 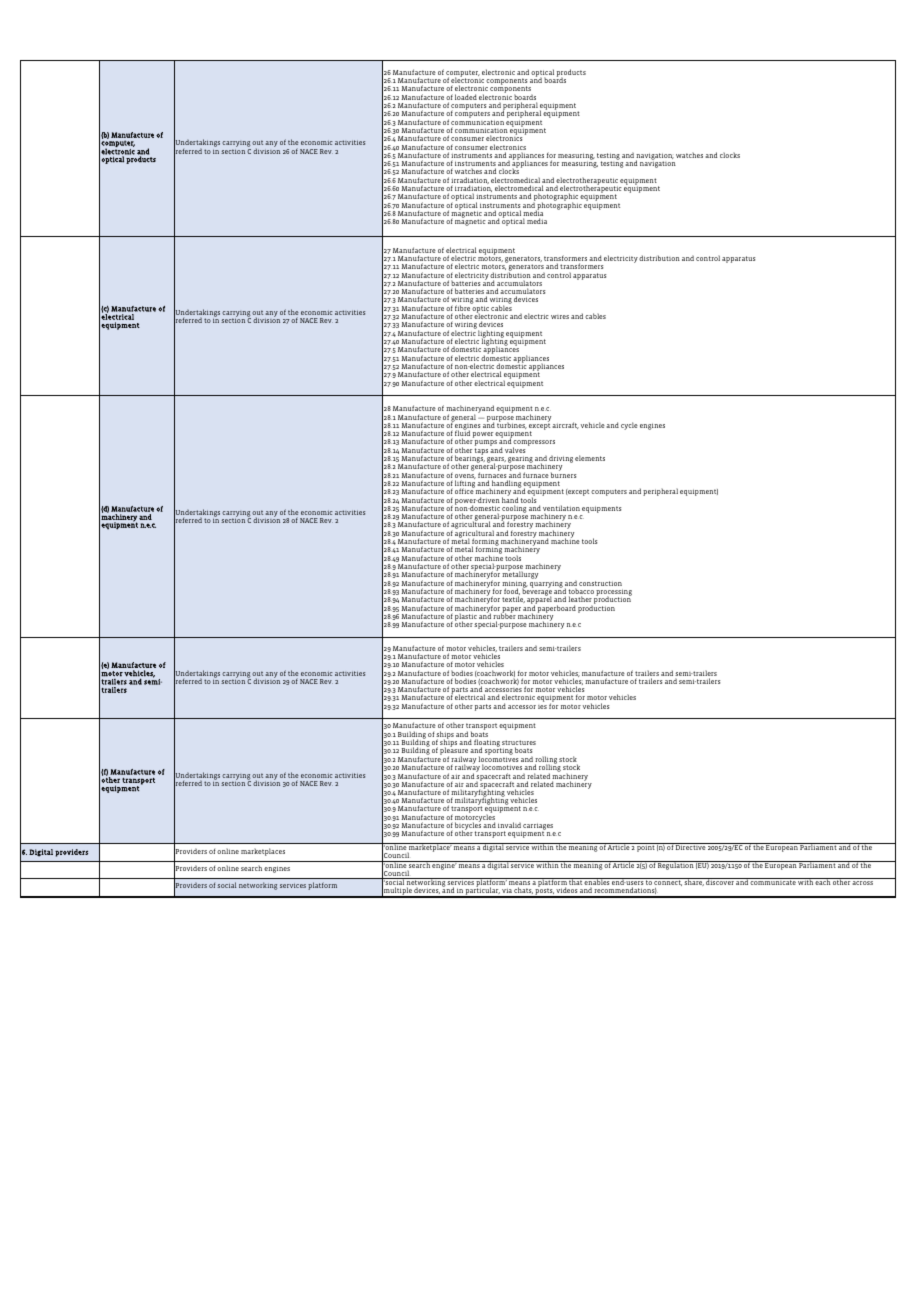 What do you see at coordinates (590, 458) in the document?
I see `elements` at bounding box center [590, 458].
